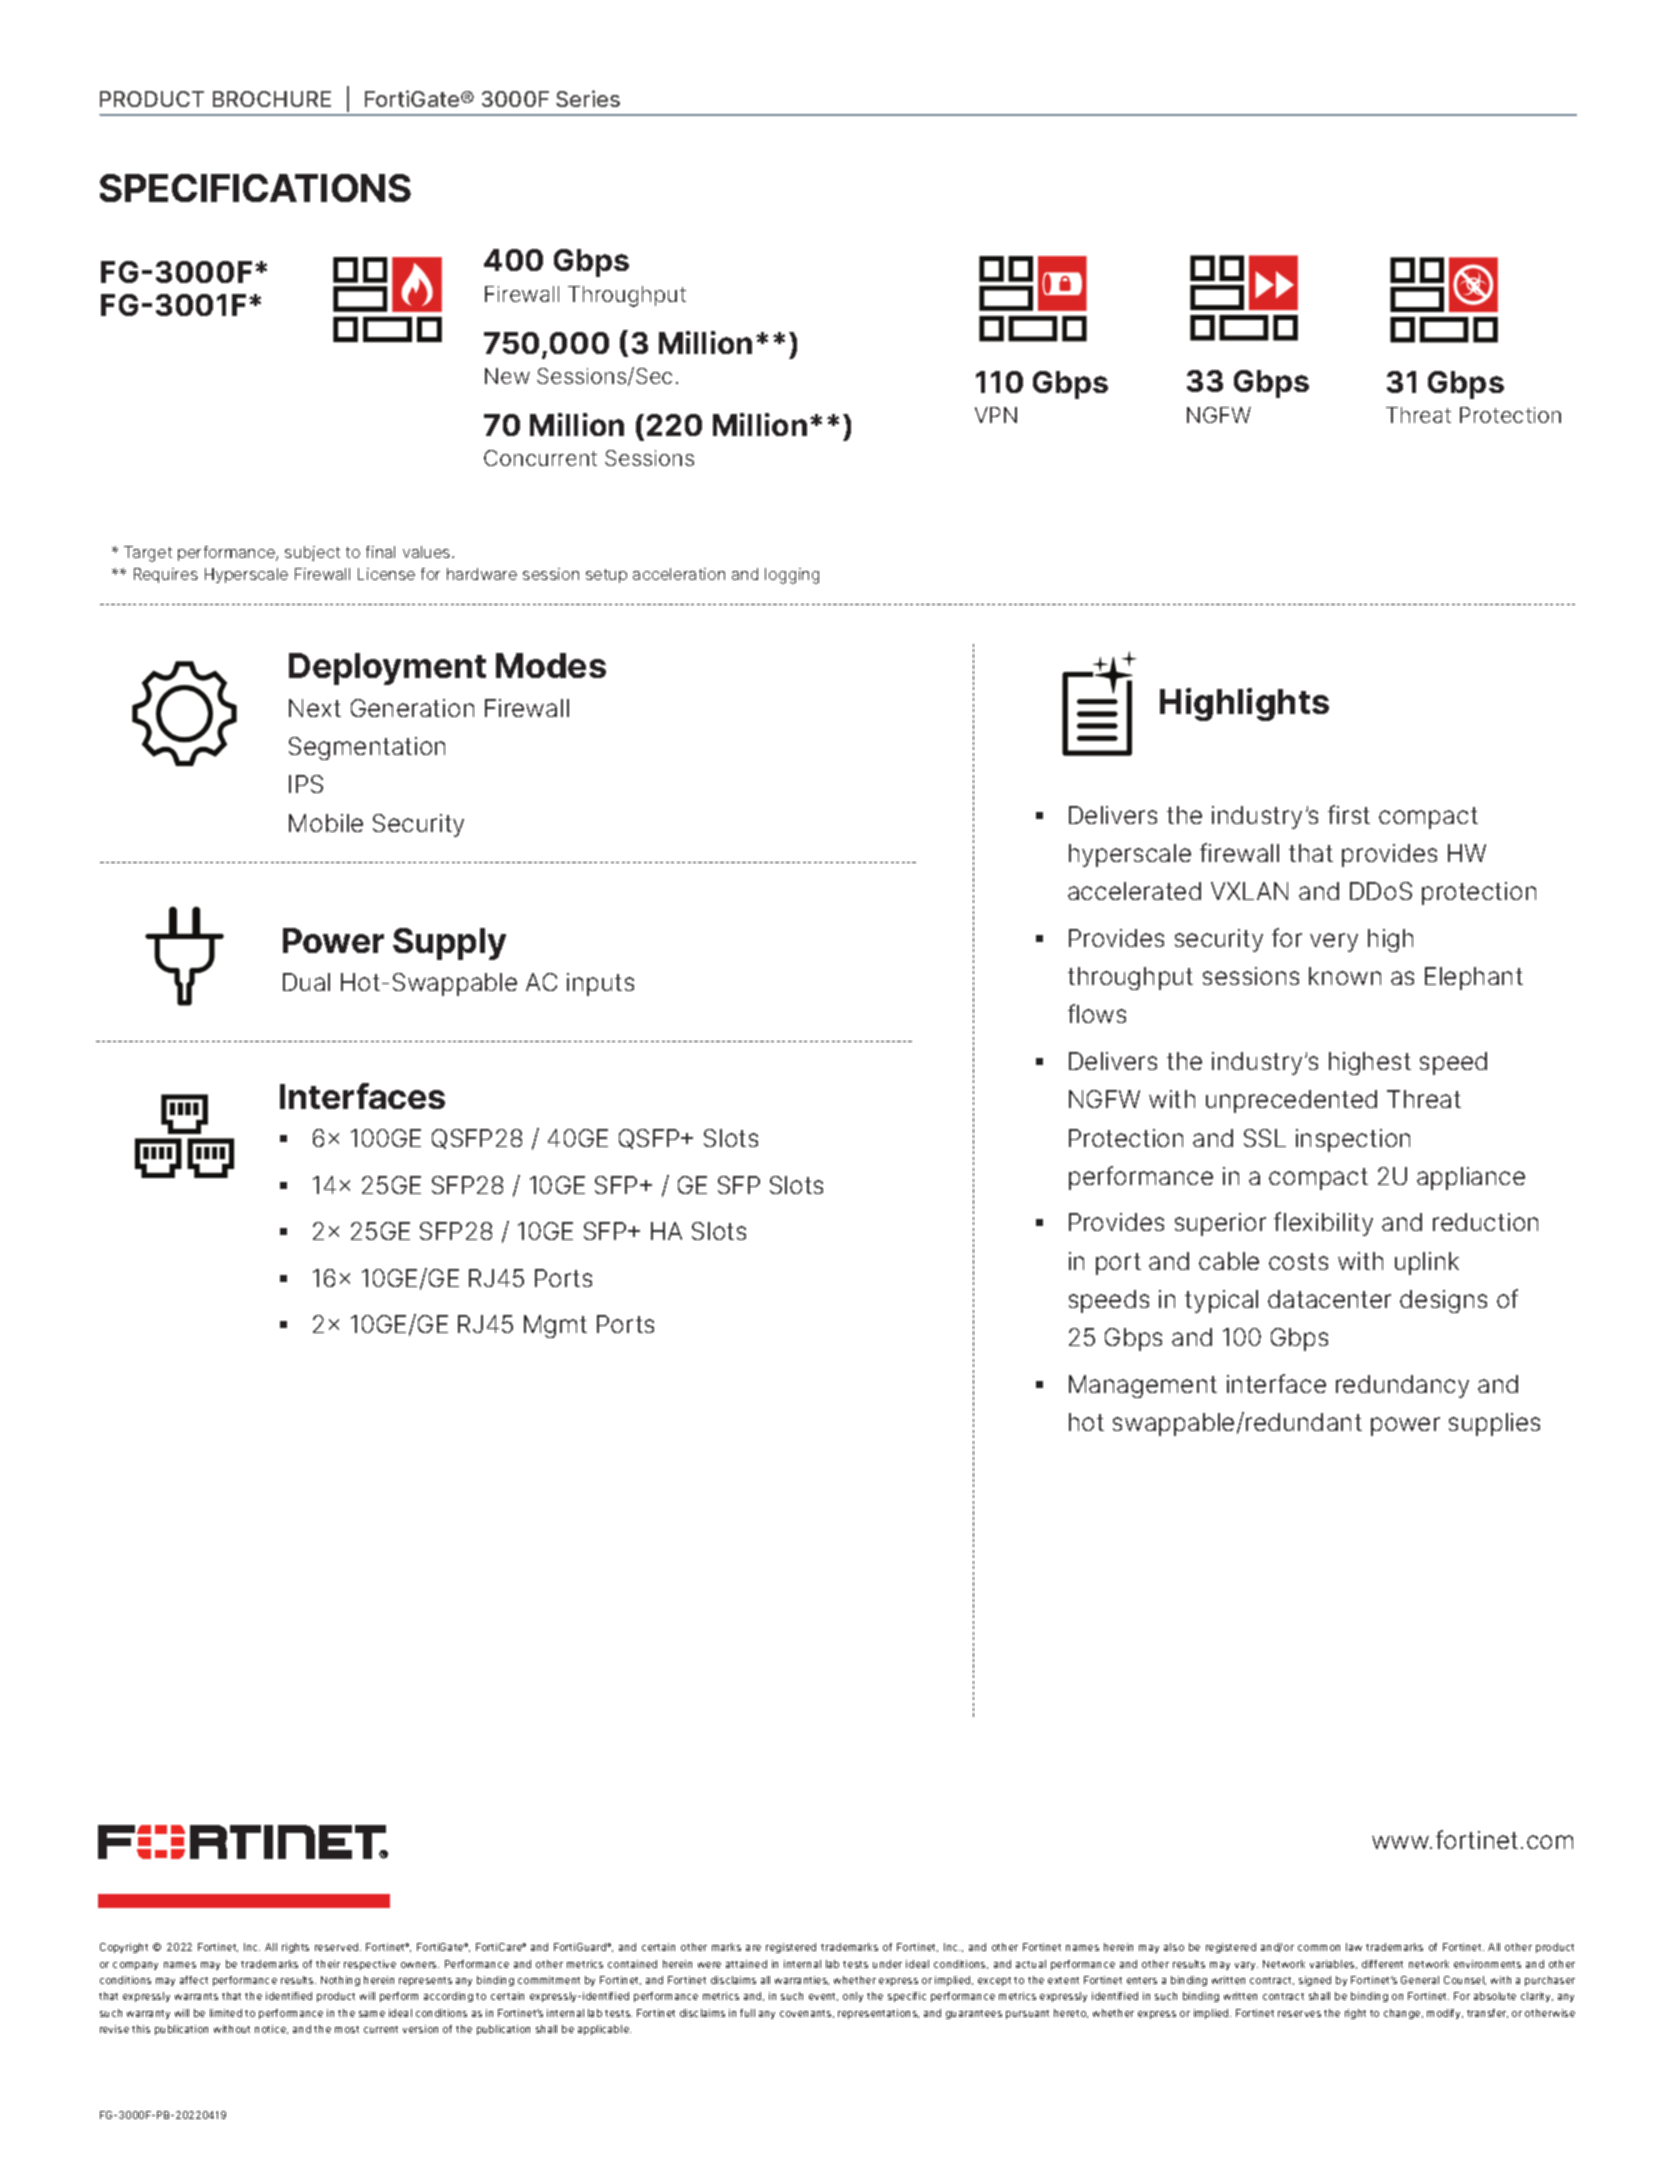  What do you see at coordinates (312, 553) in the screenshot?
I see `subject` at bounding box center [312, 553].
